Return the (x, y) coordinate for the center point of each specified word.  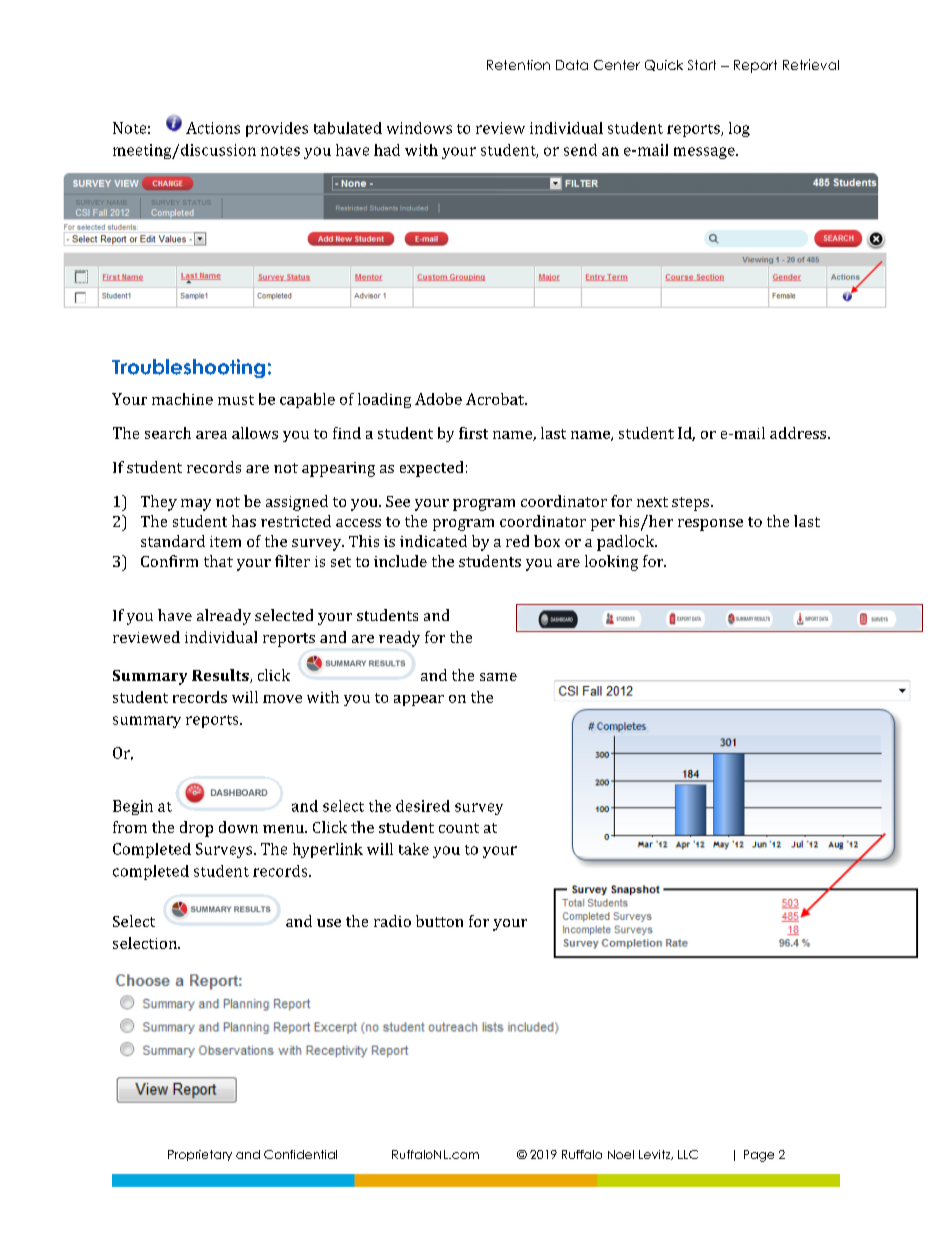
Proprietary (200, 1155)
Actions (213, 128)
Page (759, 1156)
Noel (621, 1154)
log (739, 129)
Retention (518, 65)
